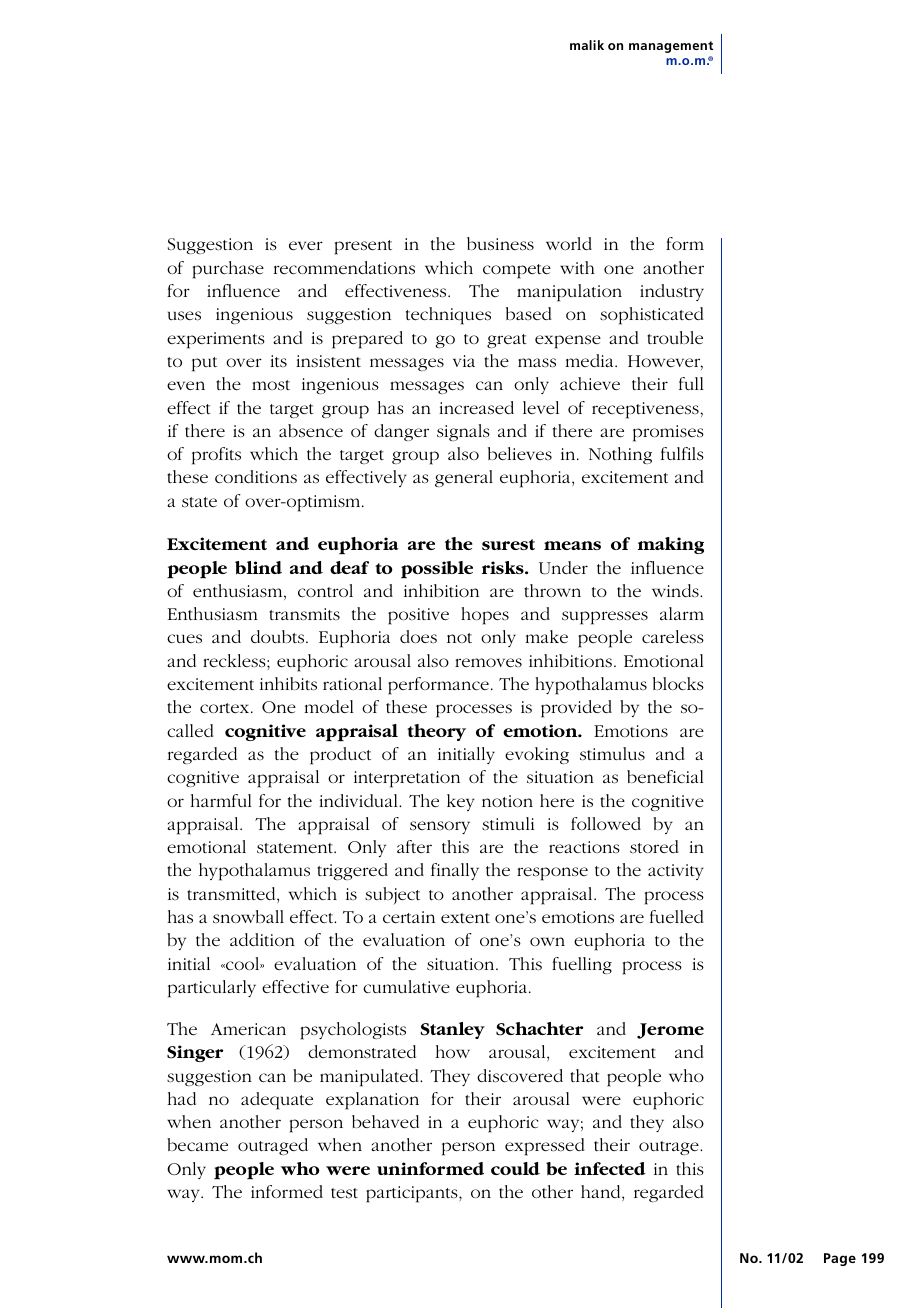 Image resolution: width=924 pixels, height=1308 pixels. What do you see at coordinates (587, 45) in the screenshot?
I see `malik` at bounding box center [587, 45].
